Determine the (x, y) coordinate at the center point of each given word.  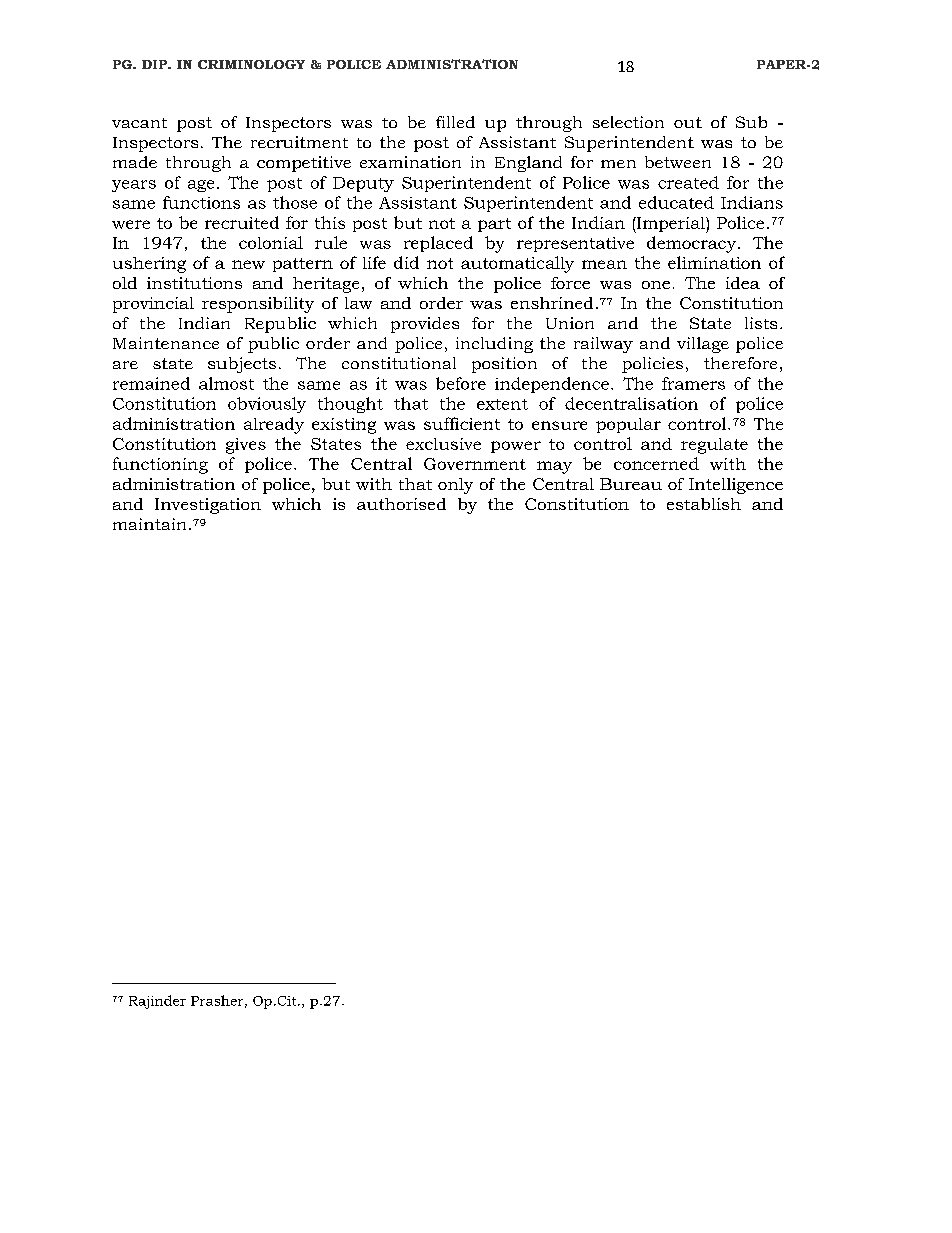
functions (201, 202)
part (494, 225)
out (688, 122)
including (494, 345)
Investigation (208, 506)
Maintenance (166, 343)
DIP (156, 64)
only (455, 486)
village (703, 345)
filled (455, 122)
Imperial (671, 225)
